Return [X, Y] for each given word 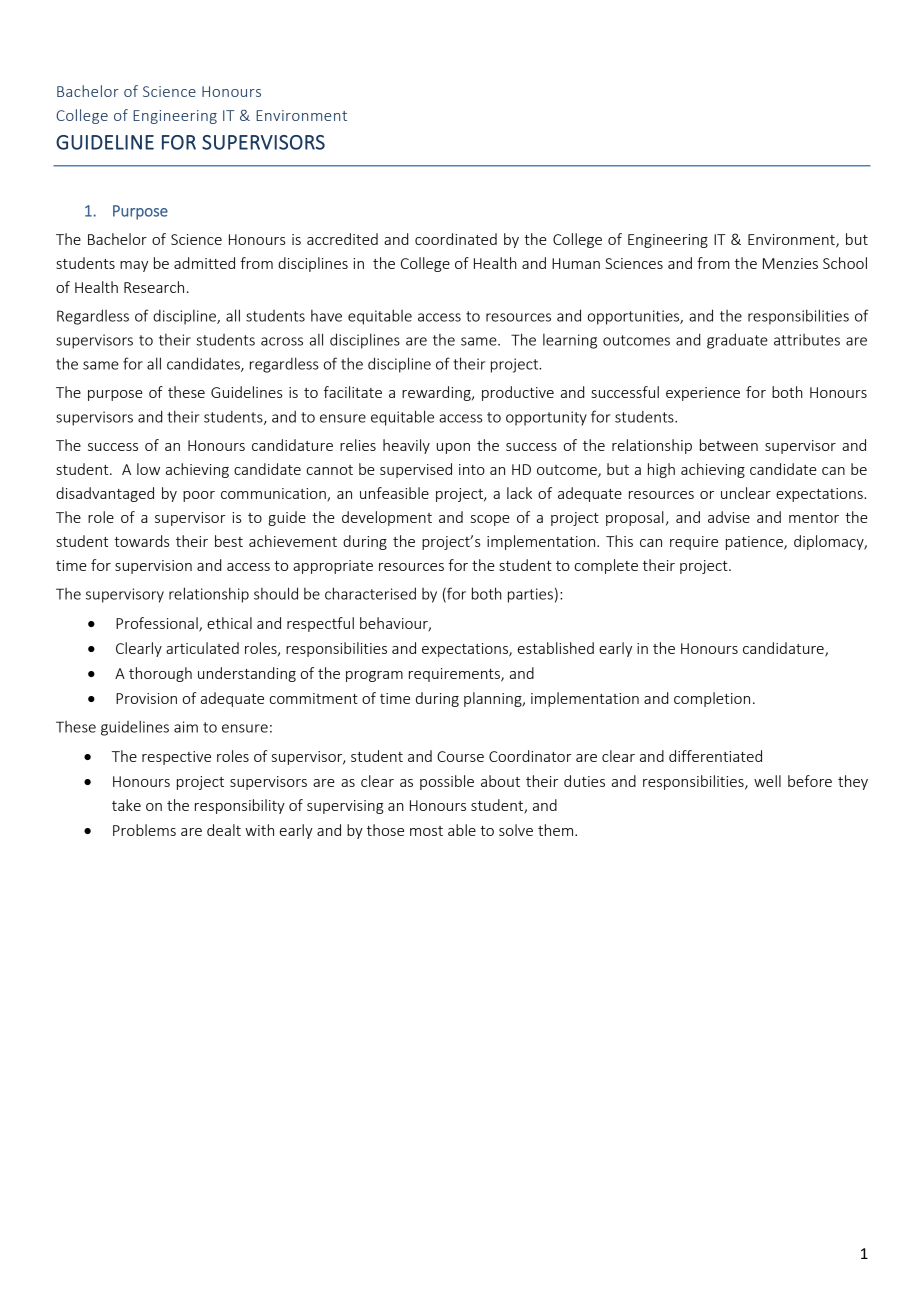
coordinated [456, 239]
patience [755, 543]
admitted [204, 263]
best [229, 541]
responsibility [240, 806]
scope [490, 520]
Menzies [790, 263]
